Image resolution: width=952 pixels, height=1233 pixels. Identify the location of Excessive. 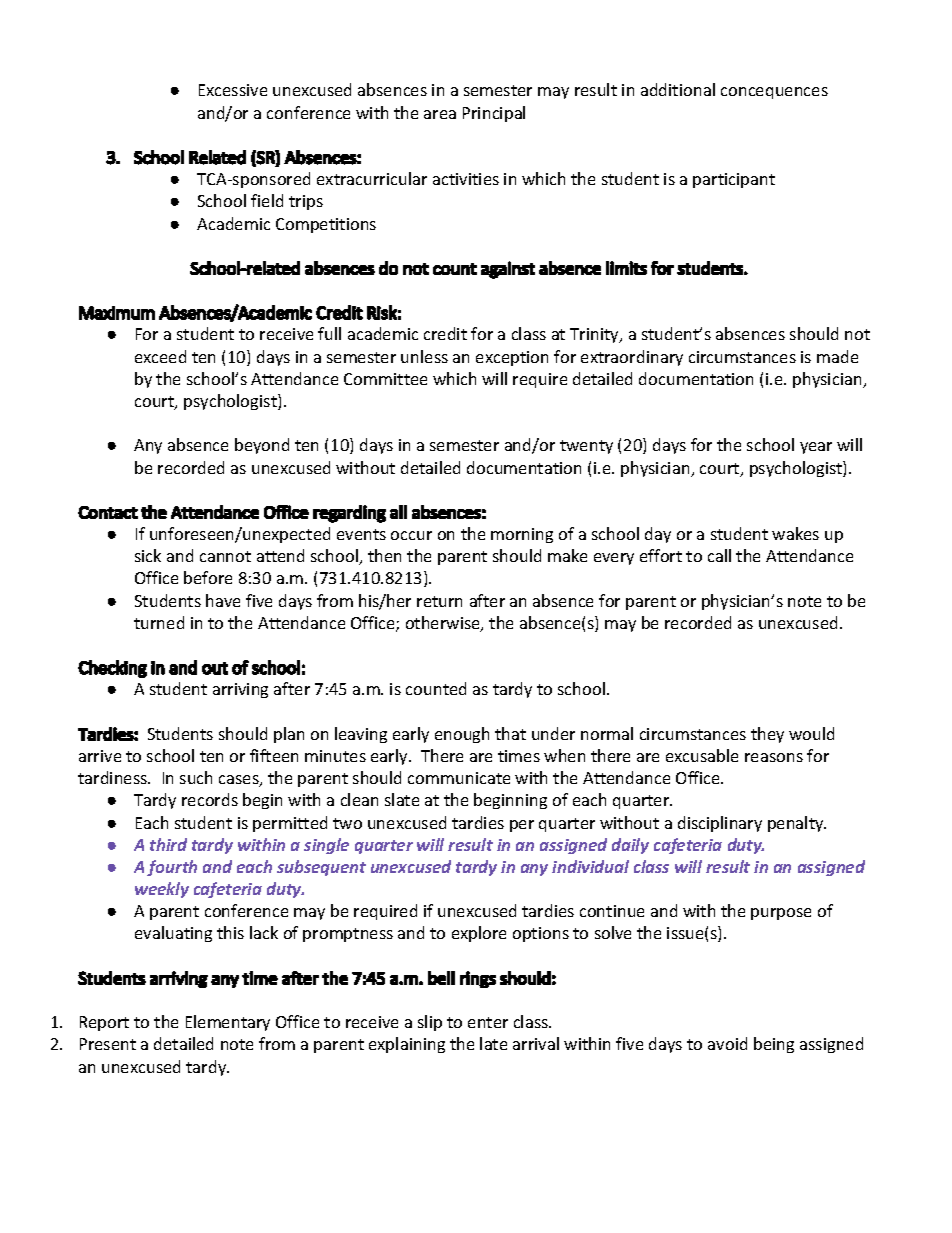
(233, 90).
